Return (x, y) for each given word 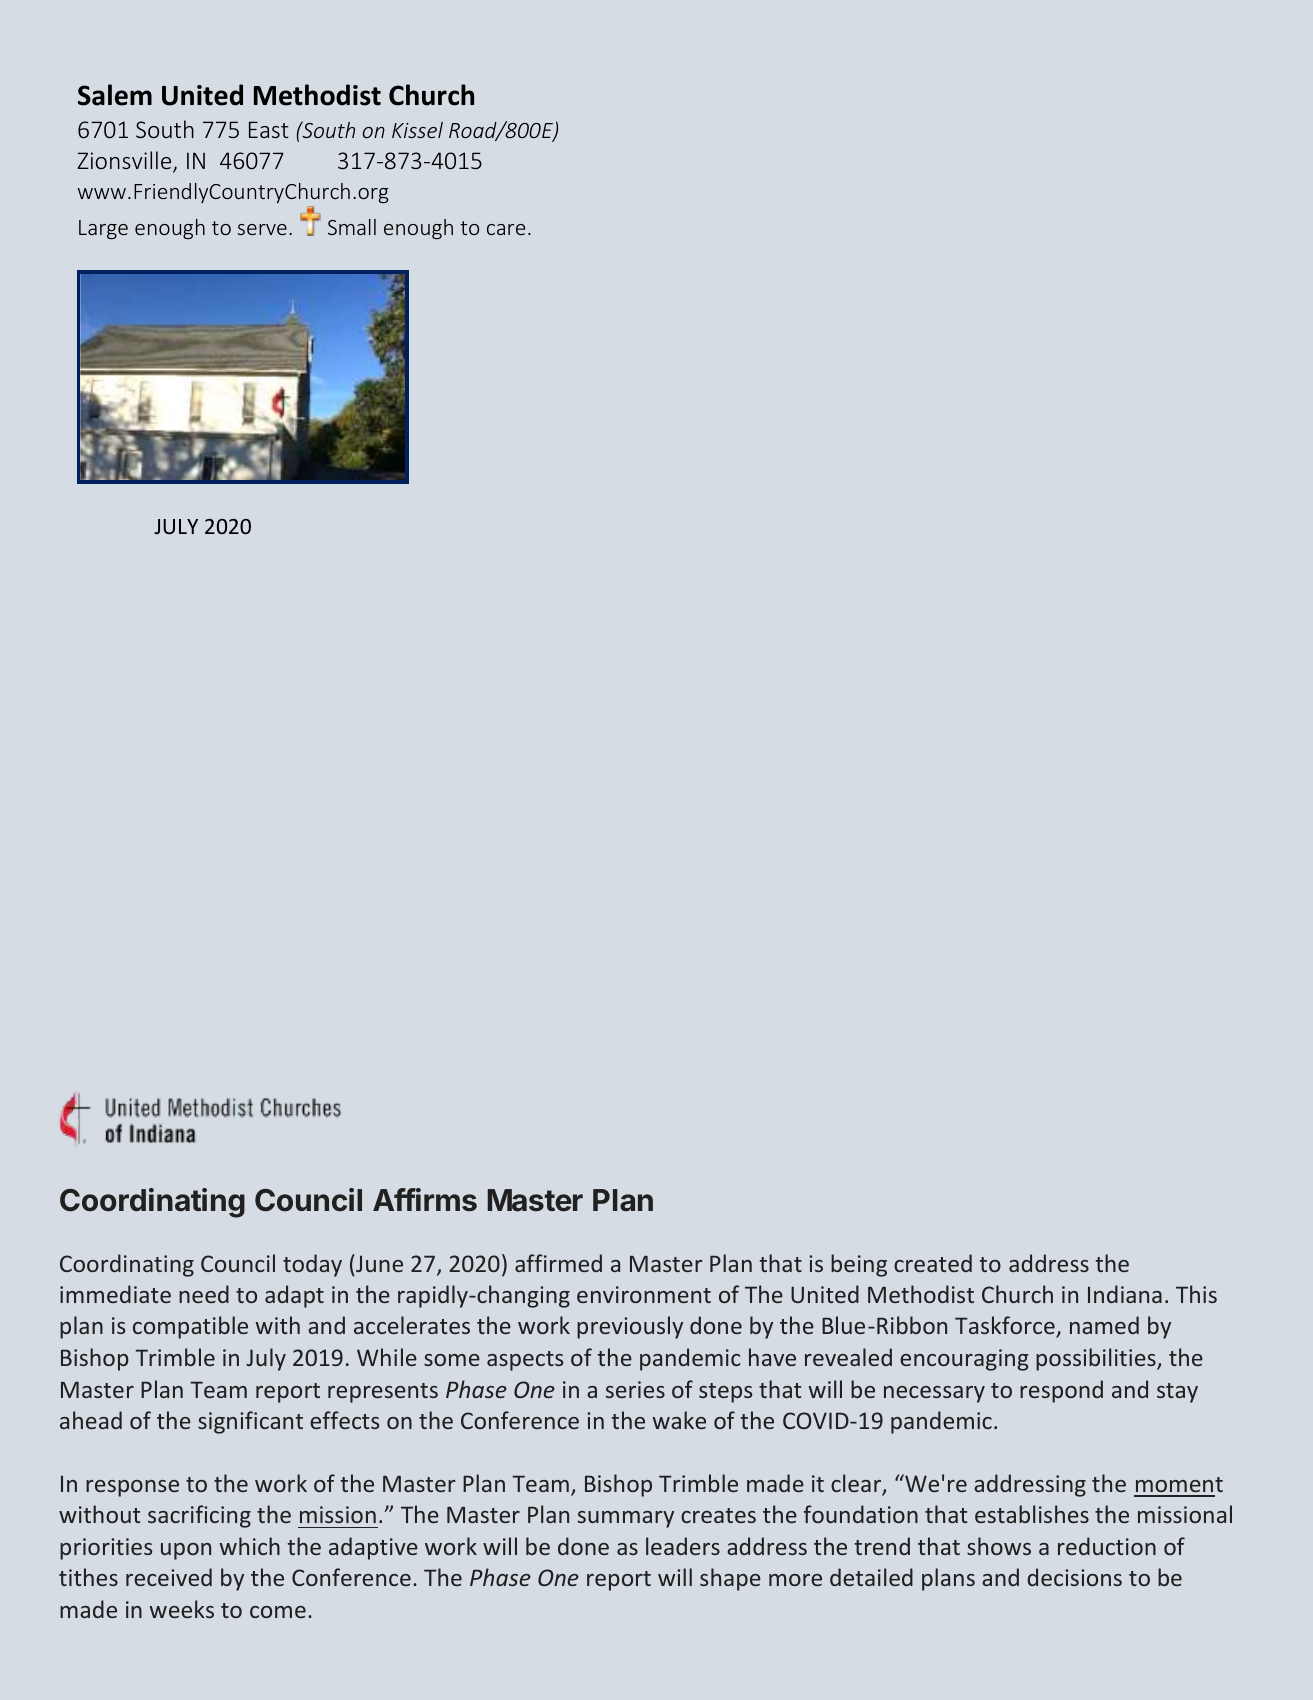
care (506, 229)
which (250, 1546)
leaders (683, 1546)
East (269, 129)
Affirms (425, 1200)
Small (352, 227)
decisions (1074, 1577)
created (933, 1263)
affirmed (558, 1263)
